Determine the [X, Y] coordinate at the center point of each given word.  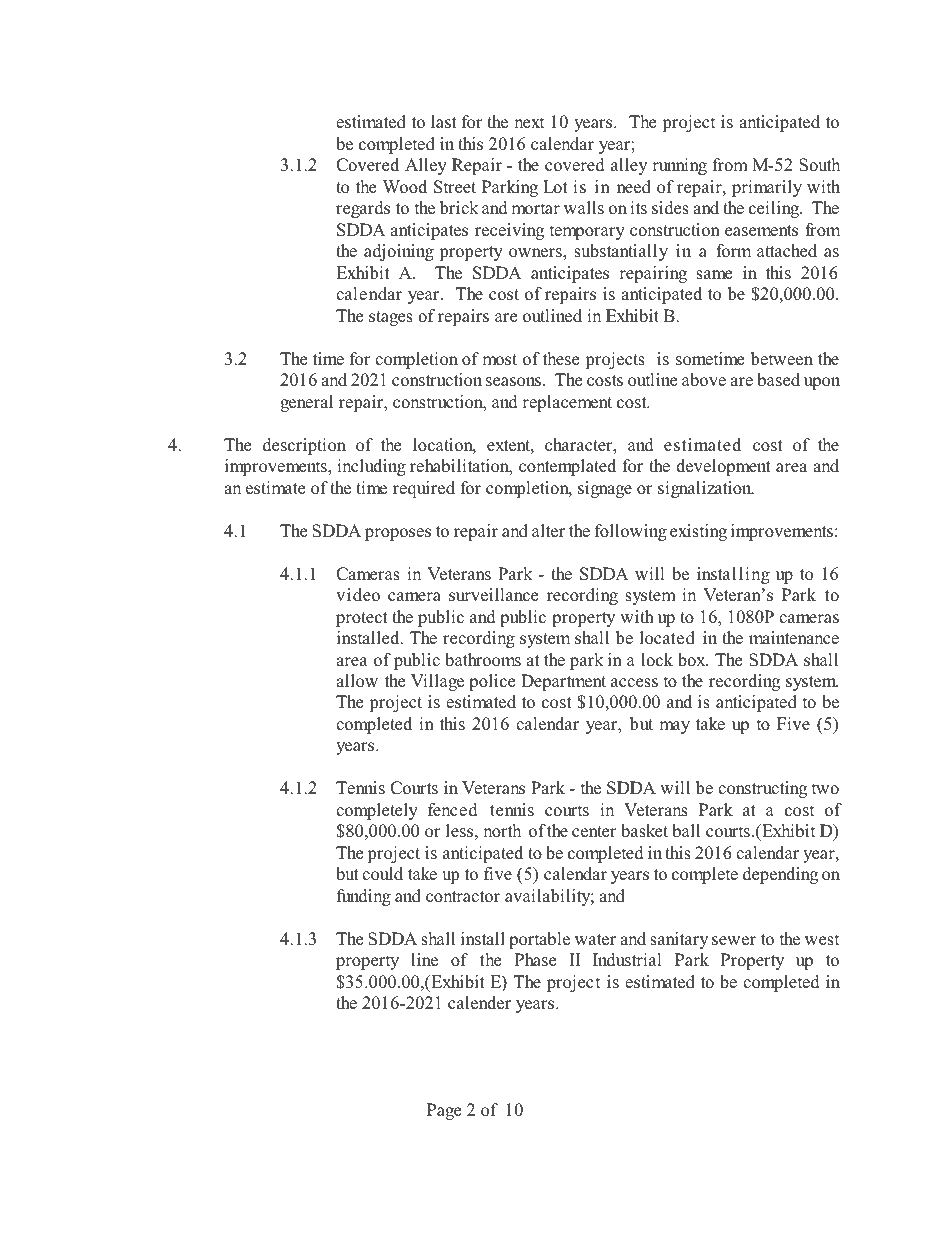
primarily [767, 188]
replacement [567, 403]
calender [479, 1003]
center [594, 832]
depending [780, 875]
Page [444, 1111]
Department [563, 682]
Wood [405, 187]
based [778, 380]
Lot [555, 187]
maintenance [794, 638]
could [382, 874]
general [306, 403]
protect [362, 619]
